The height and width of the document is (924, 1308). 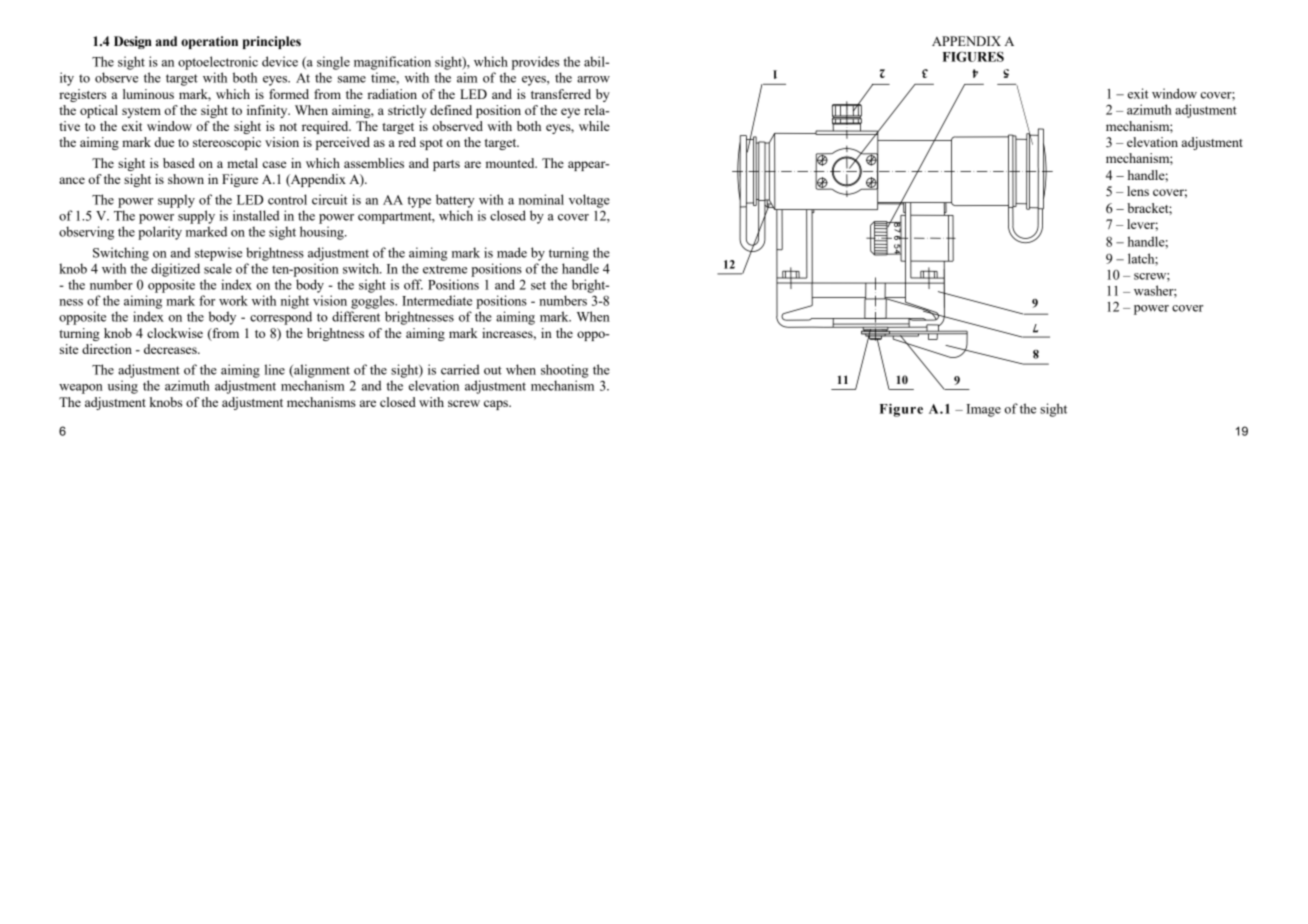 I want to click on mounted, so click(x=511, y=163).
